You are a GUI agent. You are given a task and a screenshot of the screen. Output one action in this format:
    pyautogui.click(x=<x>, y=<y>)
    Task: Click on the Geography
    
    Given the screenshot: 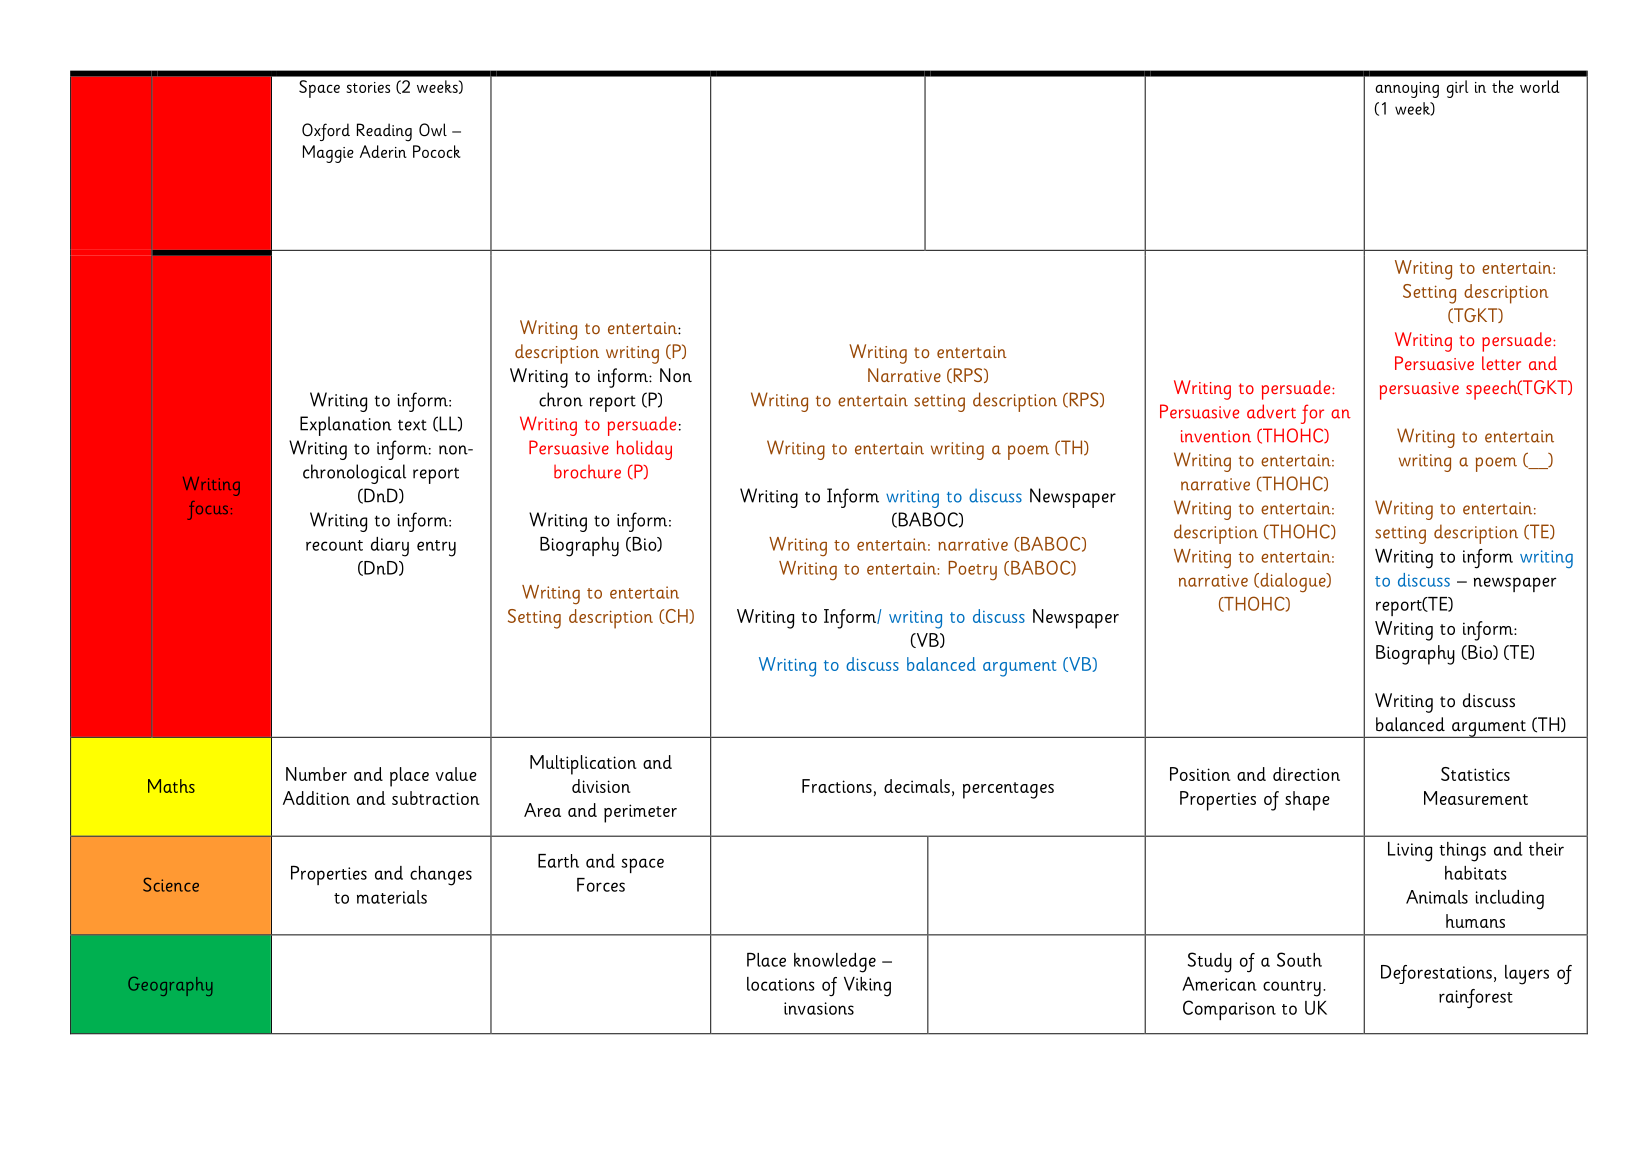 What is the action you would take?
    pyautogui.click(x=170, y=986)
